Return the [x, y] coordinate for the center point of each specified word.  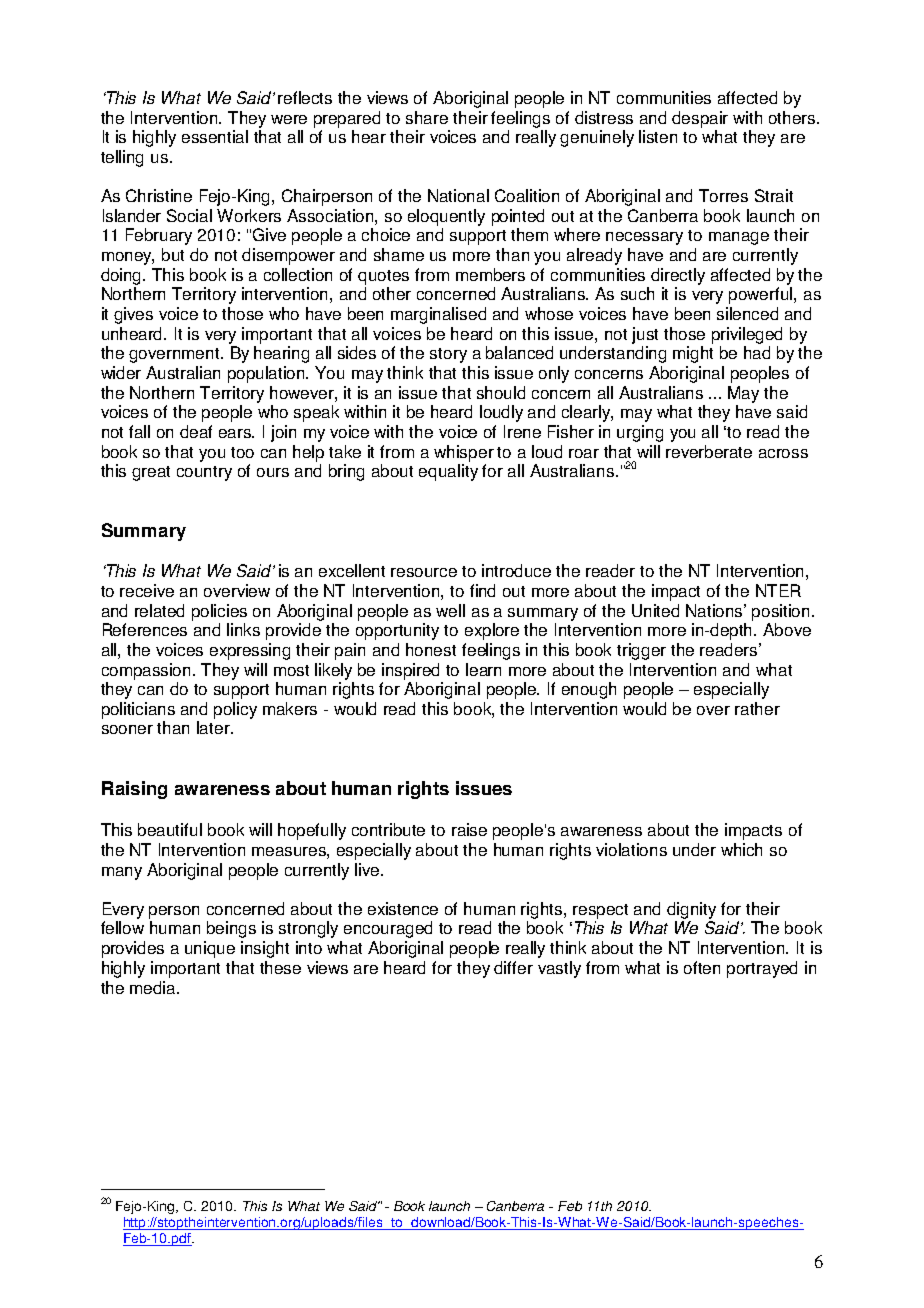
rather [757, 708]
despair [700, 119]
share [427, 117]
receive [147, 590]
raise [469, 829]
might [693, 354]
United [655, 610]
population [268, 374]
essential [215, 136]
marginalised [438, 315]
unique [210, 949]
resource [424, 572]
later [214, 727]
